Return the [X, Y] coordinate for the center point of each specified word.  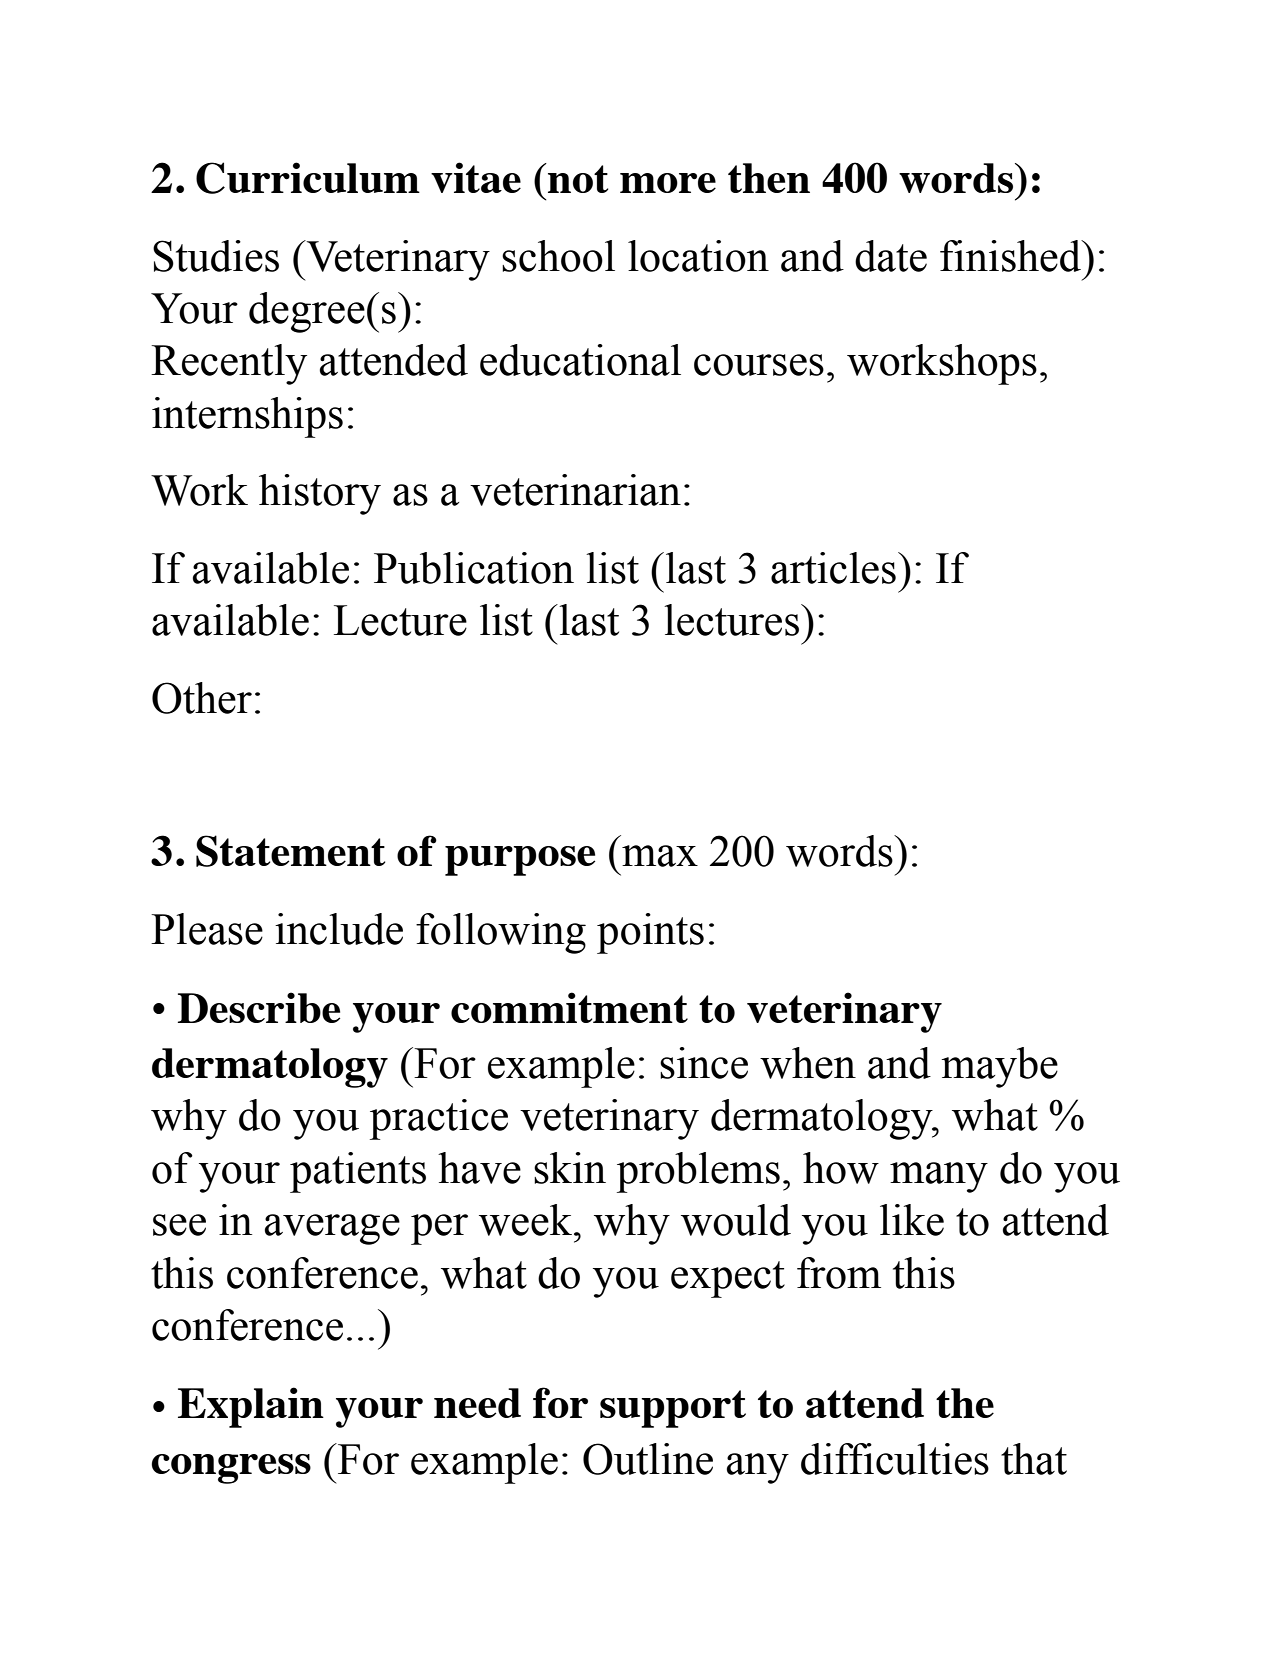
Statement [290, 851]
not [577, 178]
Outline [648, 1459]
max [660, 856]
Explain [251, 1407]
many [939, 1177]
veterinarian [575, 490]
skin [570, 1168]
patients [358, 1172]
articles [833, 568]
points [650, 933]
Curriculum [308, 178]
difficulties [895, 1459]
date [891, 256]
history [320, 494]
